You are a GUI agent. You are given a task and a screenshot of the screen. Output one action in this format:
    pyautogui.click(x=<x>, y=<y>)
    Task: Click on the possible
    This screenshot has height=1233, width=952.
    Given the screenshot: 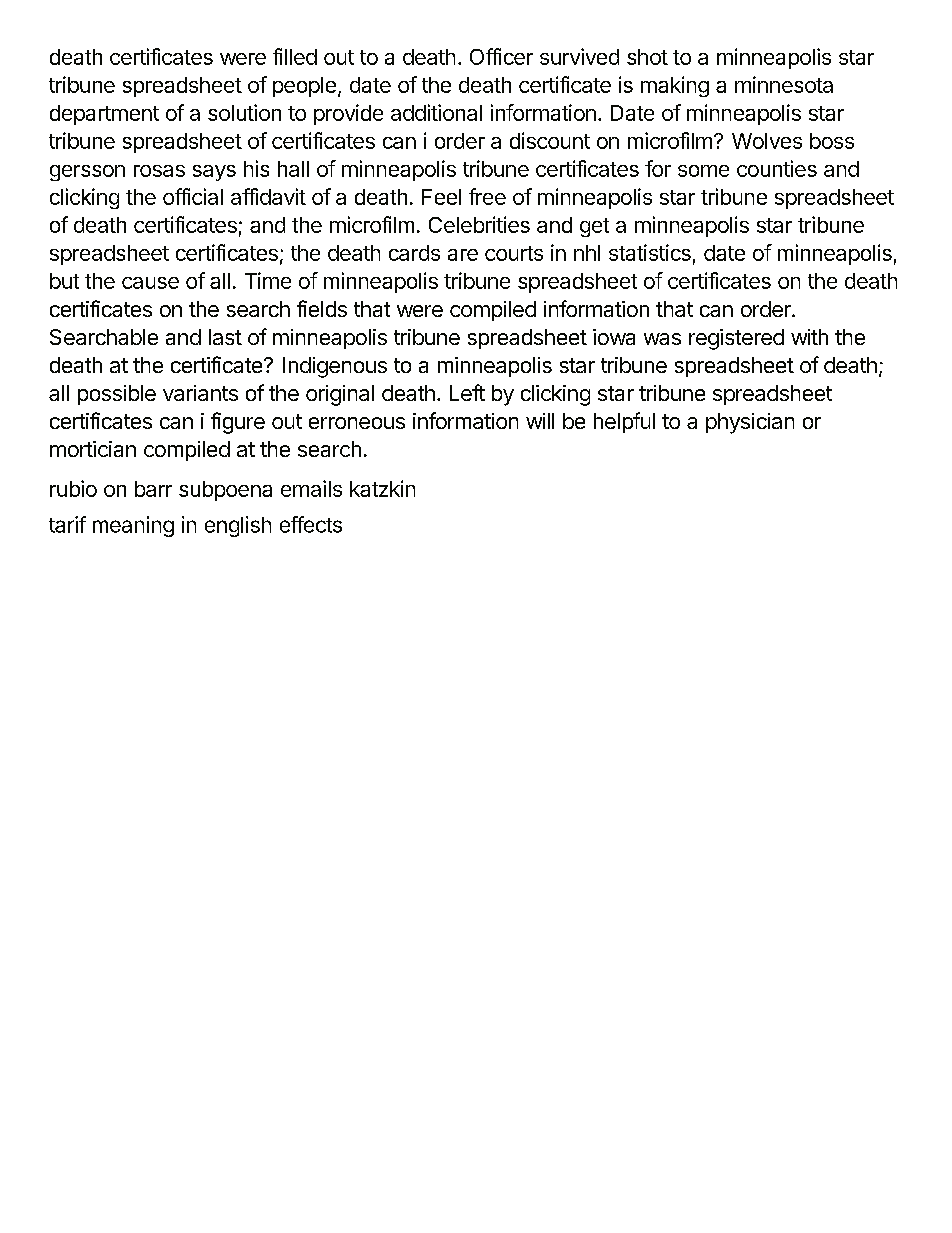 What is the action you would take?
    pyautogui.click(x=117, y=395)
